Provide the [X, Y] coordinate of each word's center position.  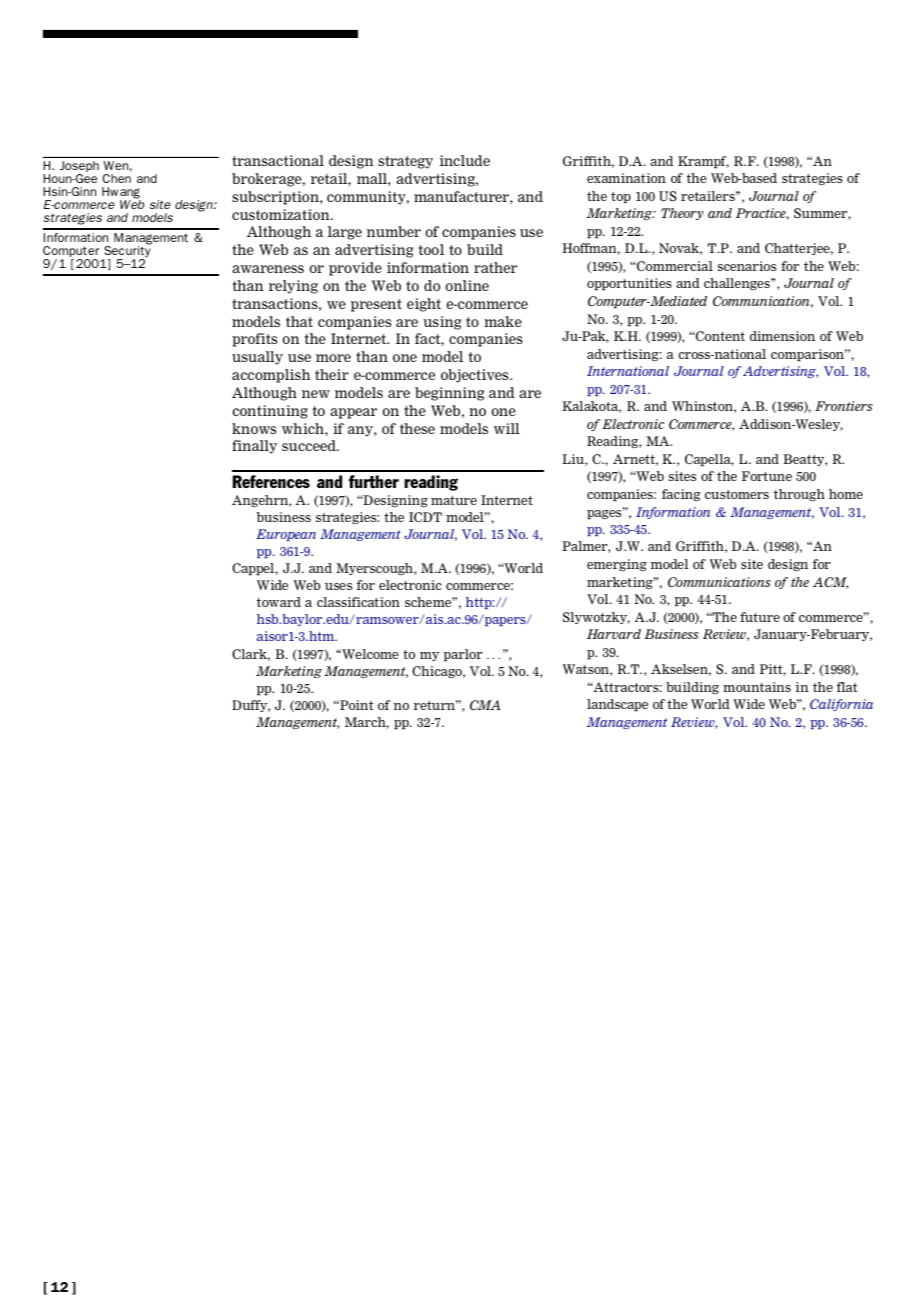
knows [254, 428]
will [507, 428]
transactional [278, 160]
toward [279, 602]
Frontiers [844, 406]
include [465, 160]
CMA [485, 705]
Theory [682, 214]
